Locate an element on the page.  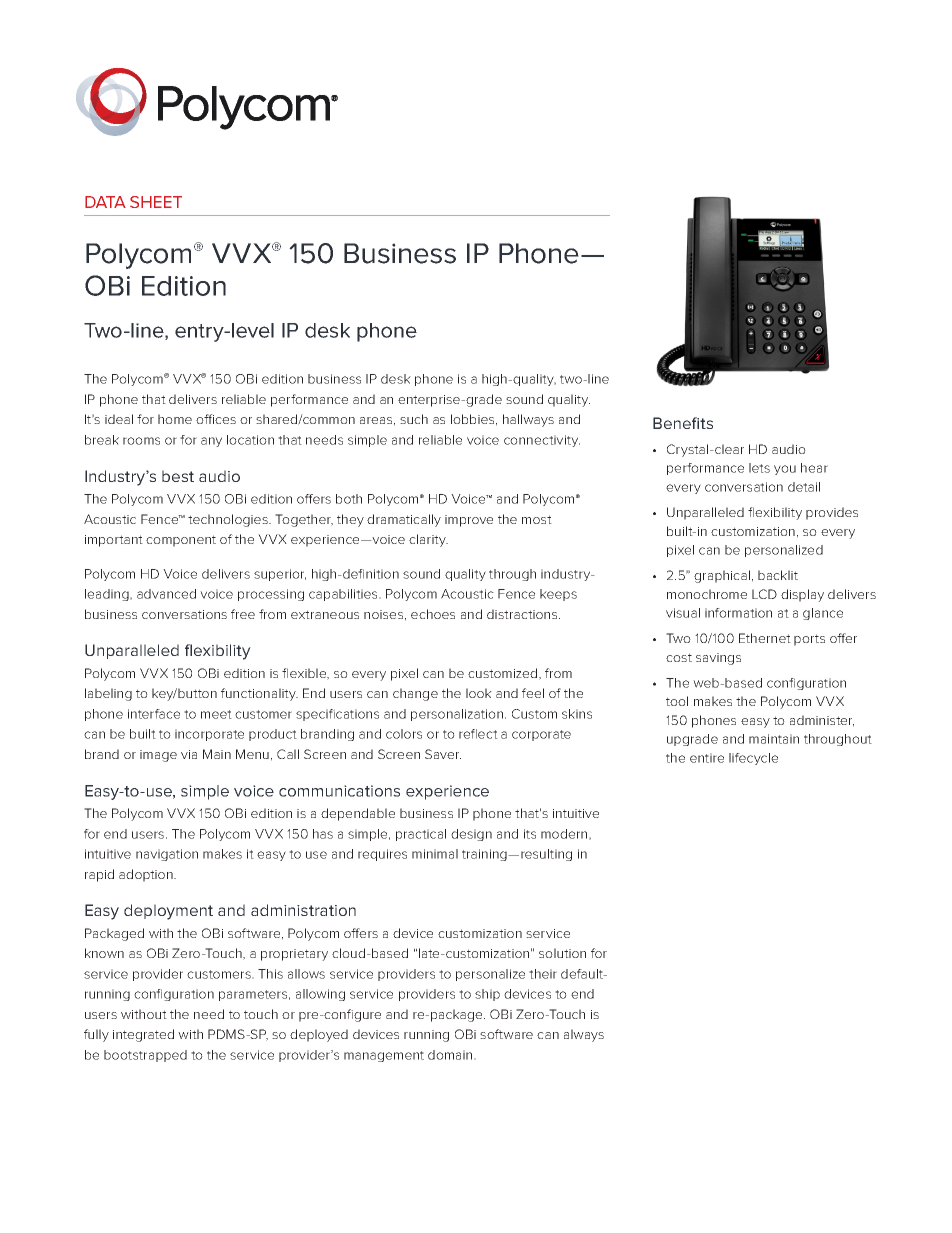
improve is located at coordinates (469, 521).
